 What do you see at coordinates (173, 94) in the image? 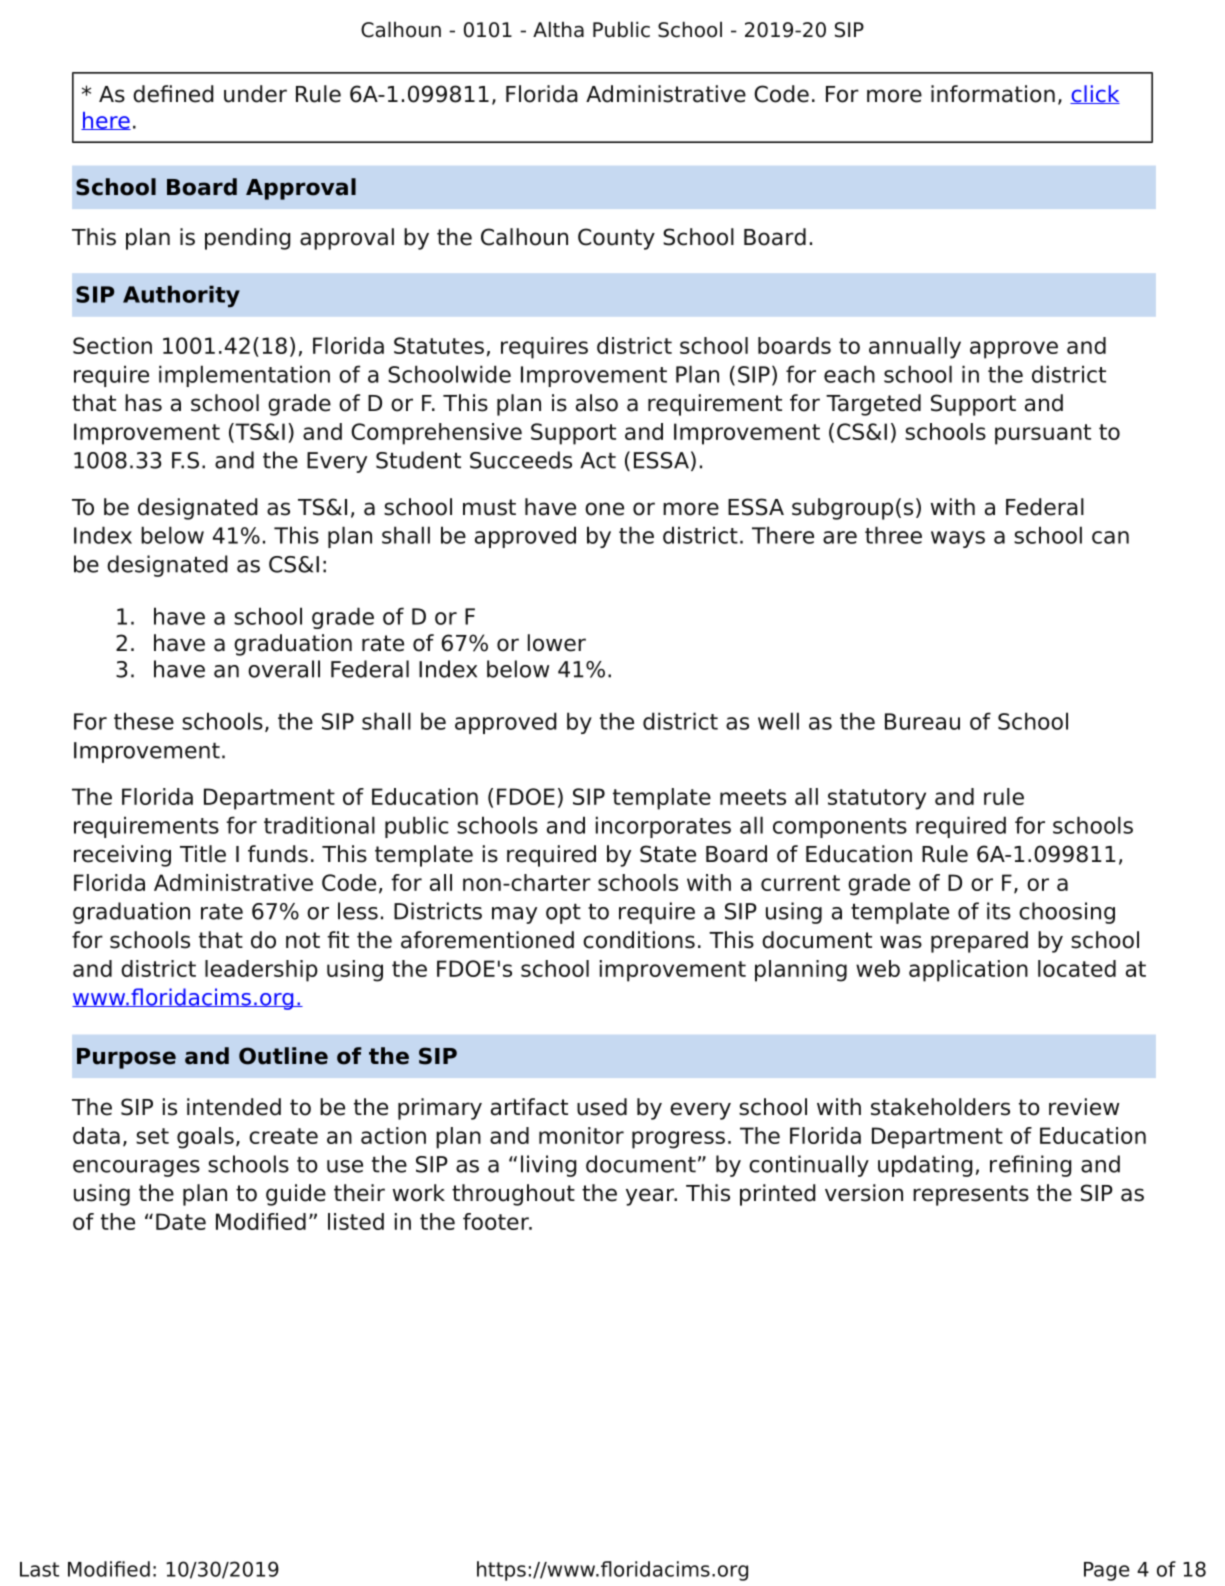
I see `defined` at bounding box center [173, 94].
